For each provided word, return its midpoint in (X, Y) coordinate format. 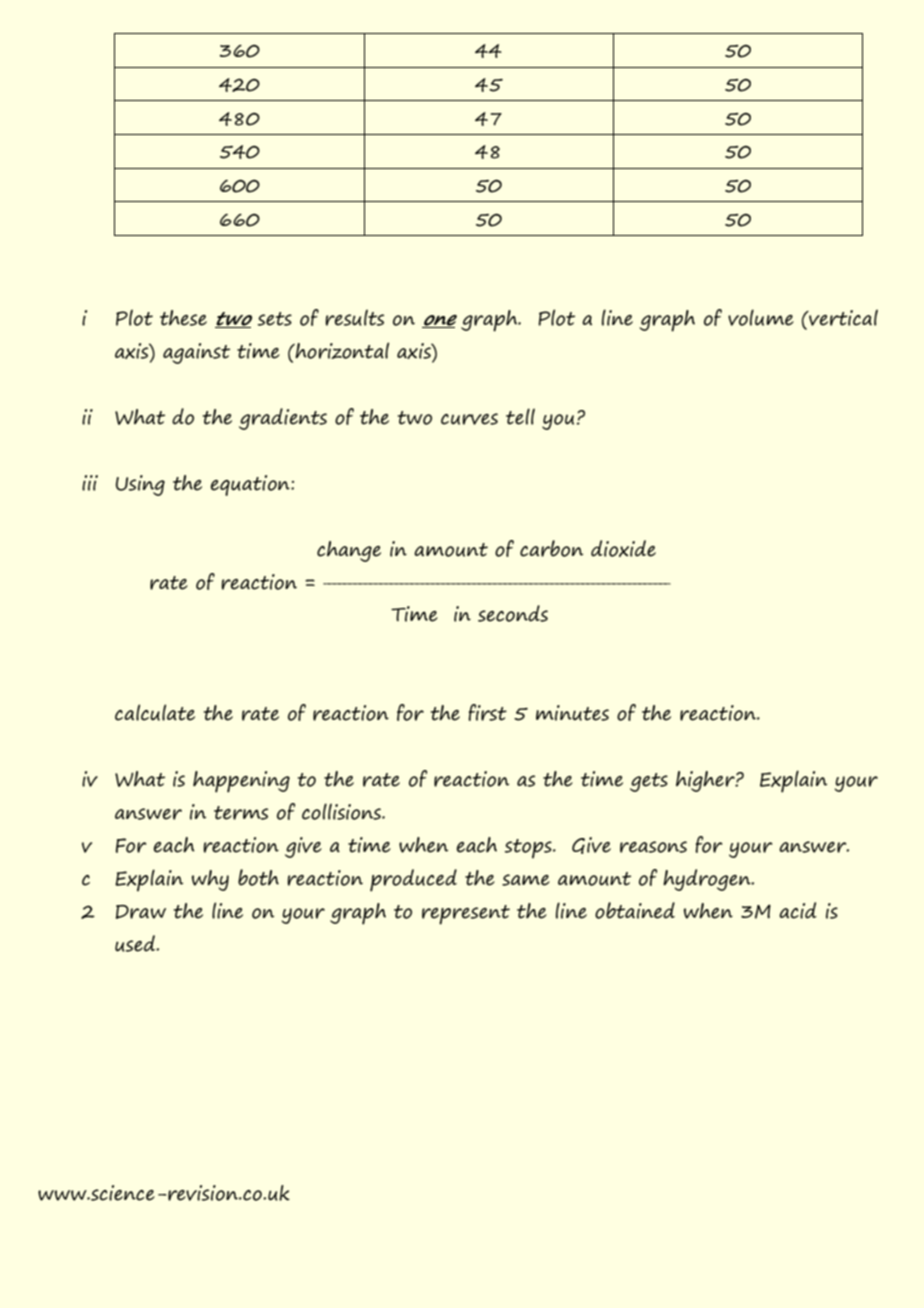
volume (761, 317)
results (354, 317)
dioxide (623, 548)
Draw (141, 912)
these (183, 318)
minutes (572, 713)
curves (469, 419)
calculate (155, 712)
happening (241, 782)
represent (466, 915)
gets (649, 782)
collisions (342, 811)
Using (140, 485)
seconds (513, 613)
